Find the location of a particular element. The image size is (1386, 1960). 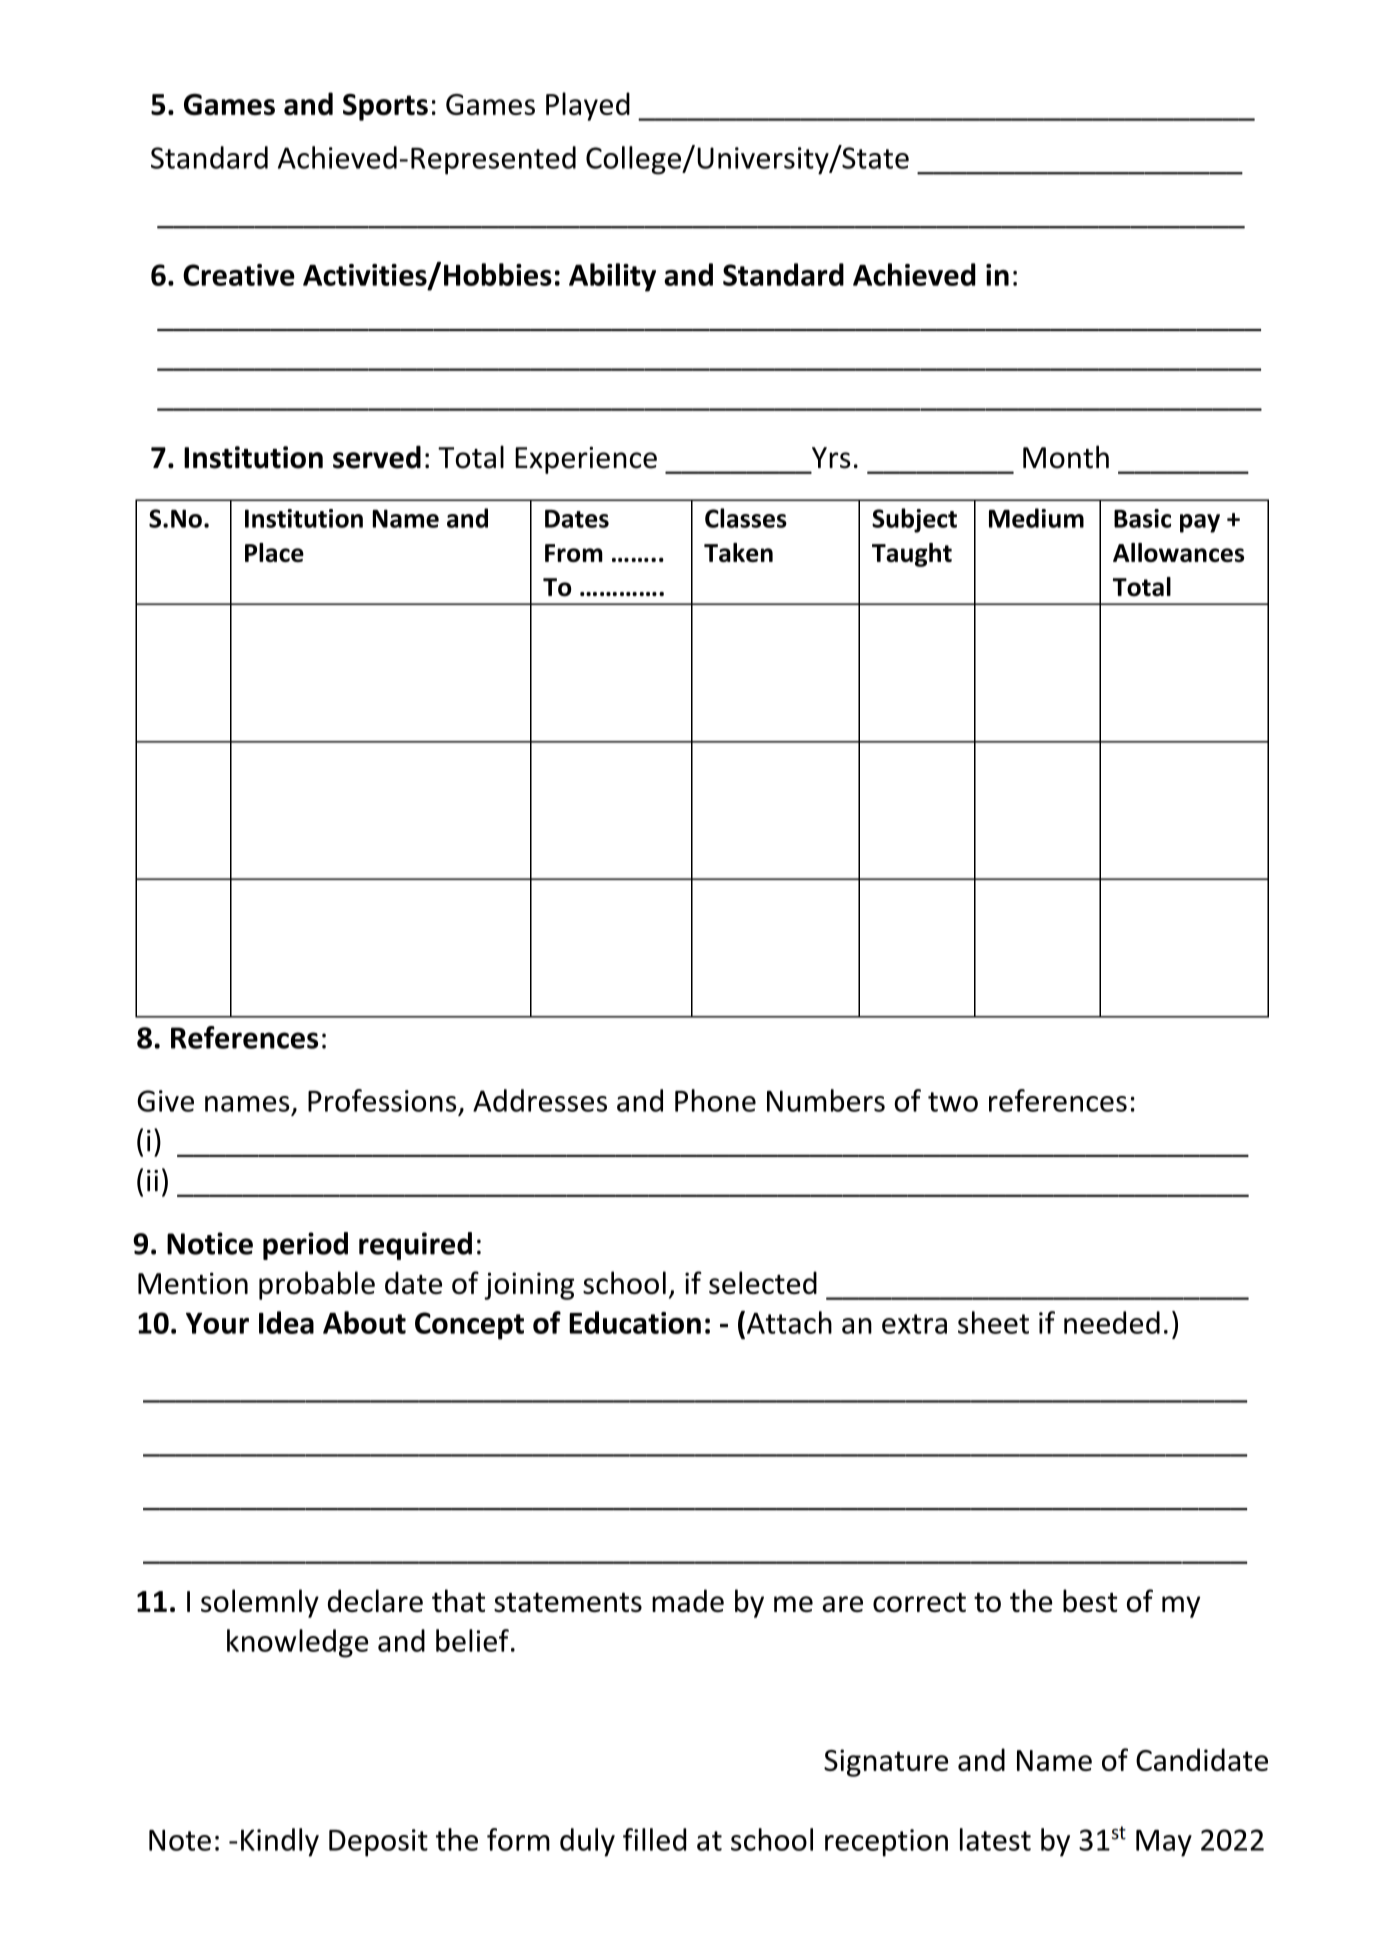

Medium is located at coordinates (1036, 518).
